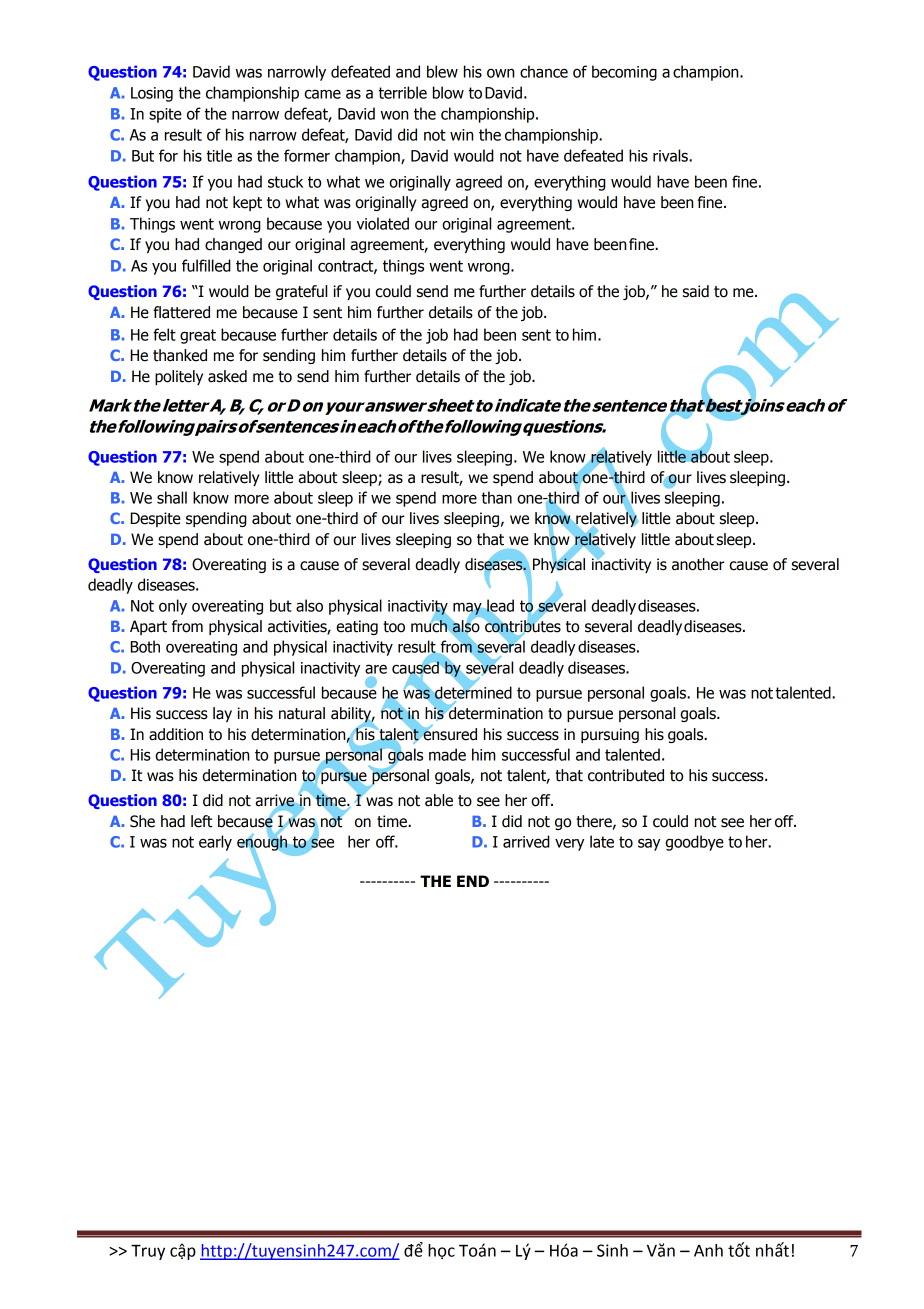  I want to click on becoming, so click(624, 73).
